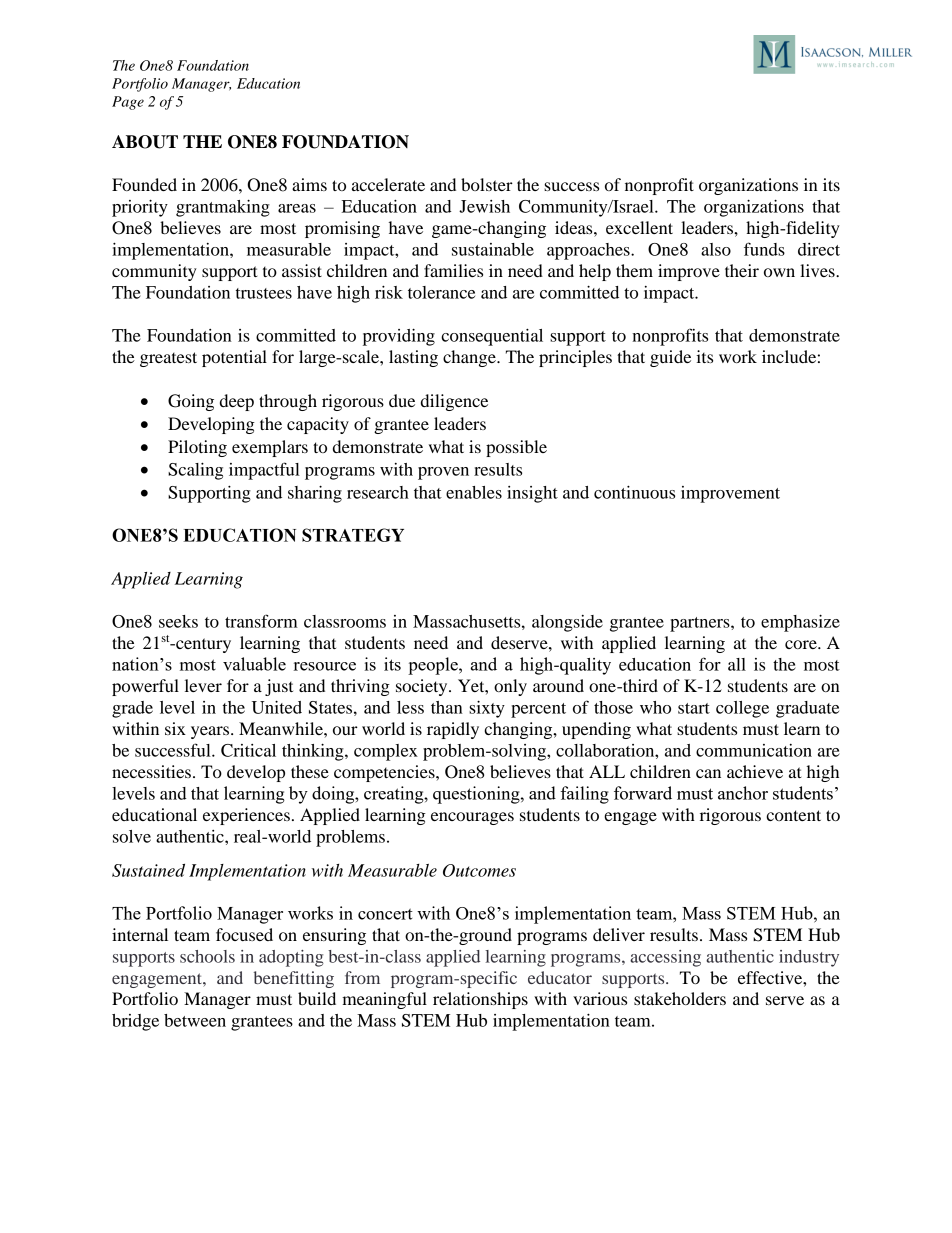 This screenshot has height=1233, width=952. Describe the element at coordinates (145, 142) in the screenshot. I see `ABOUT` at that location.
